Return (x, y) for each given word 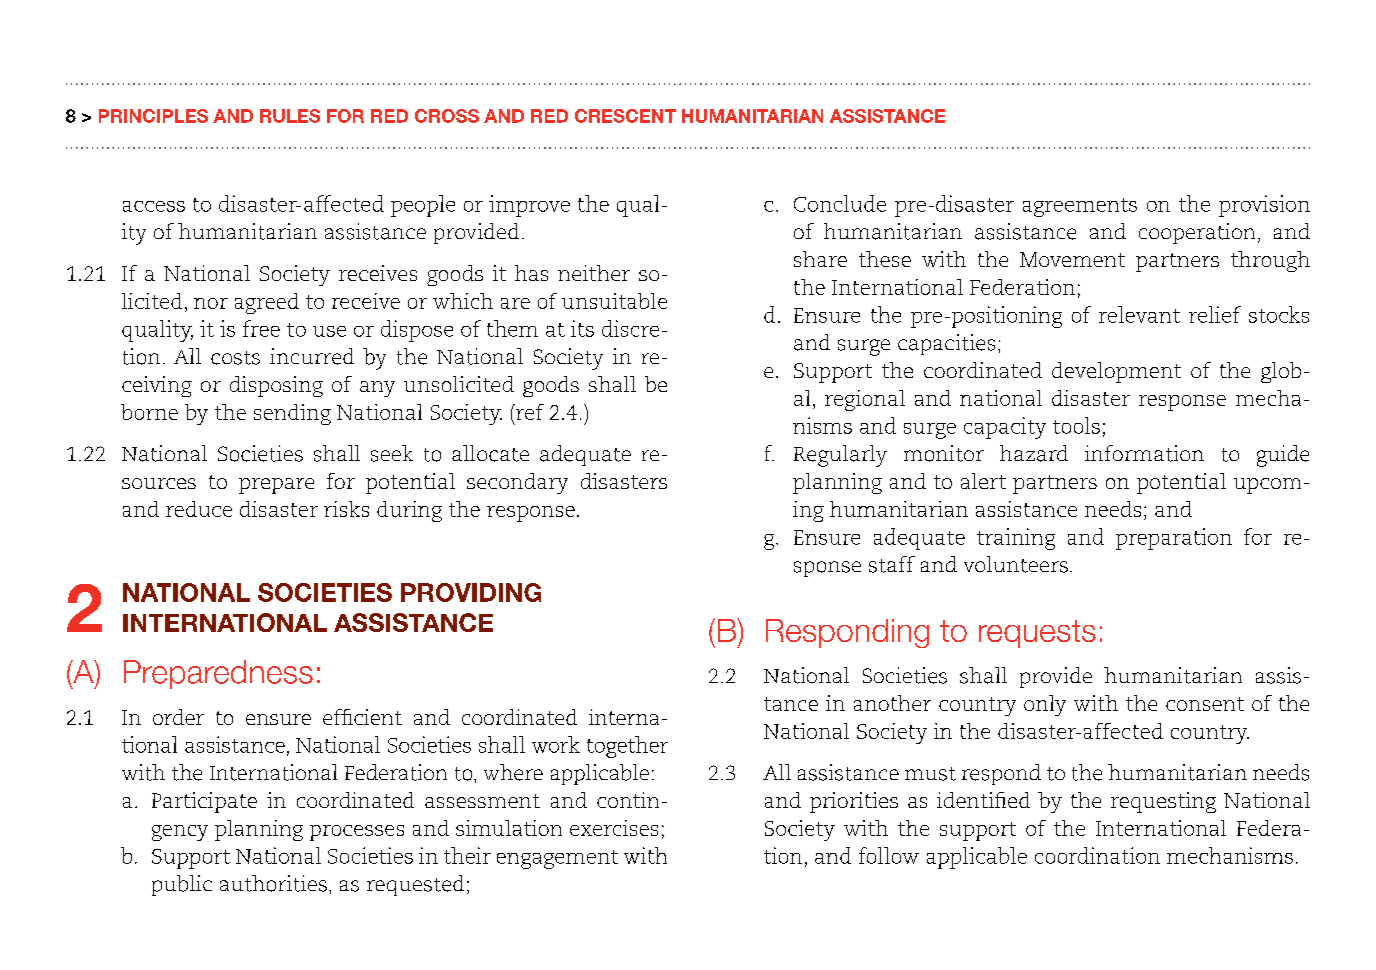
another (892, 703)
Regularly (840, 456)
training (1016, 539)
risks (346, 509)
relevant (1139, 314)
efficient (362, 717)
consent (1205, 704)
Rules (290, 116)
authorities (273, 883)
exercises (614, 828)
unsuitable (614, 301)
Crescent (625, 116)
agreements (1080, 207)
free (261, 328)
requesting (1163, 802)
